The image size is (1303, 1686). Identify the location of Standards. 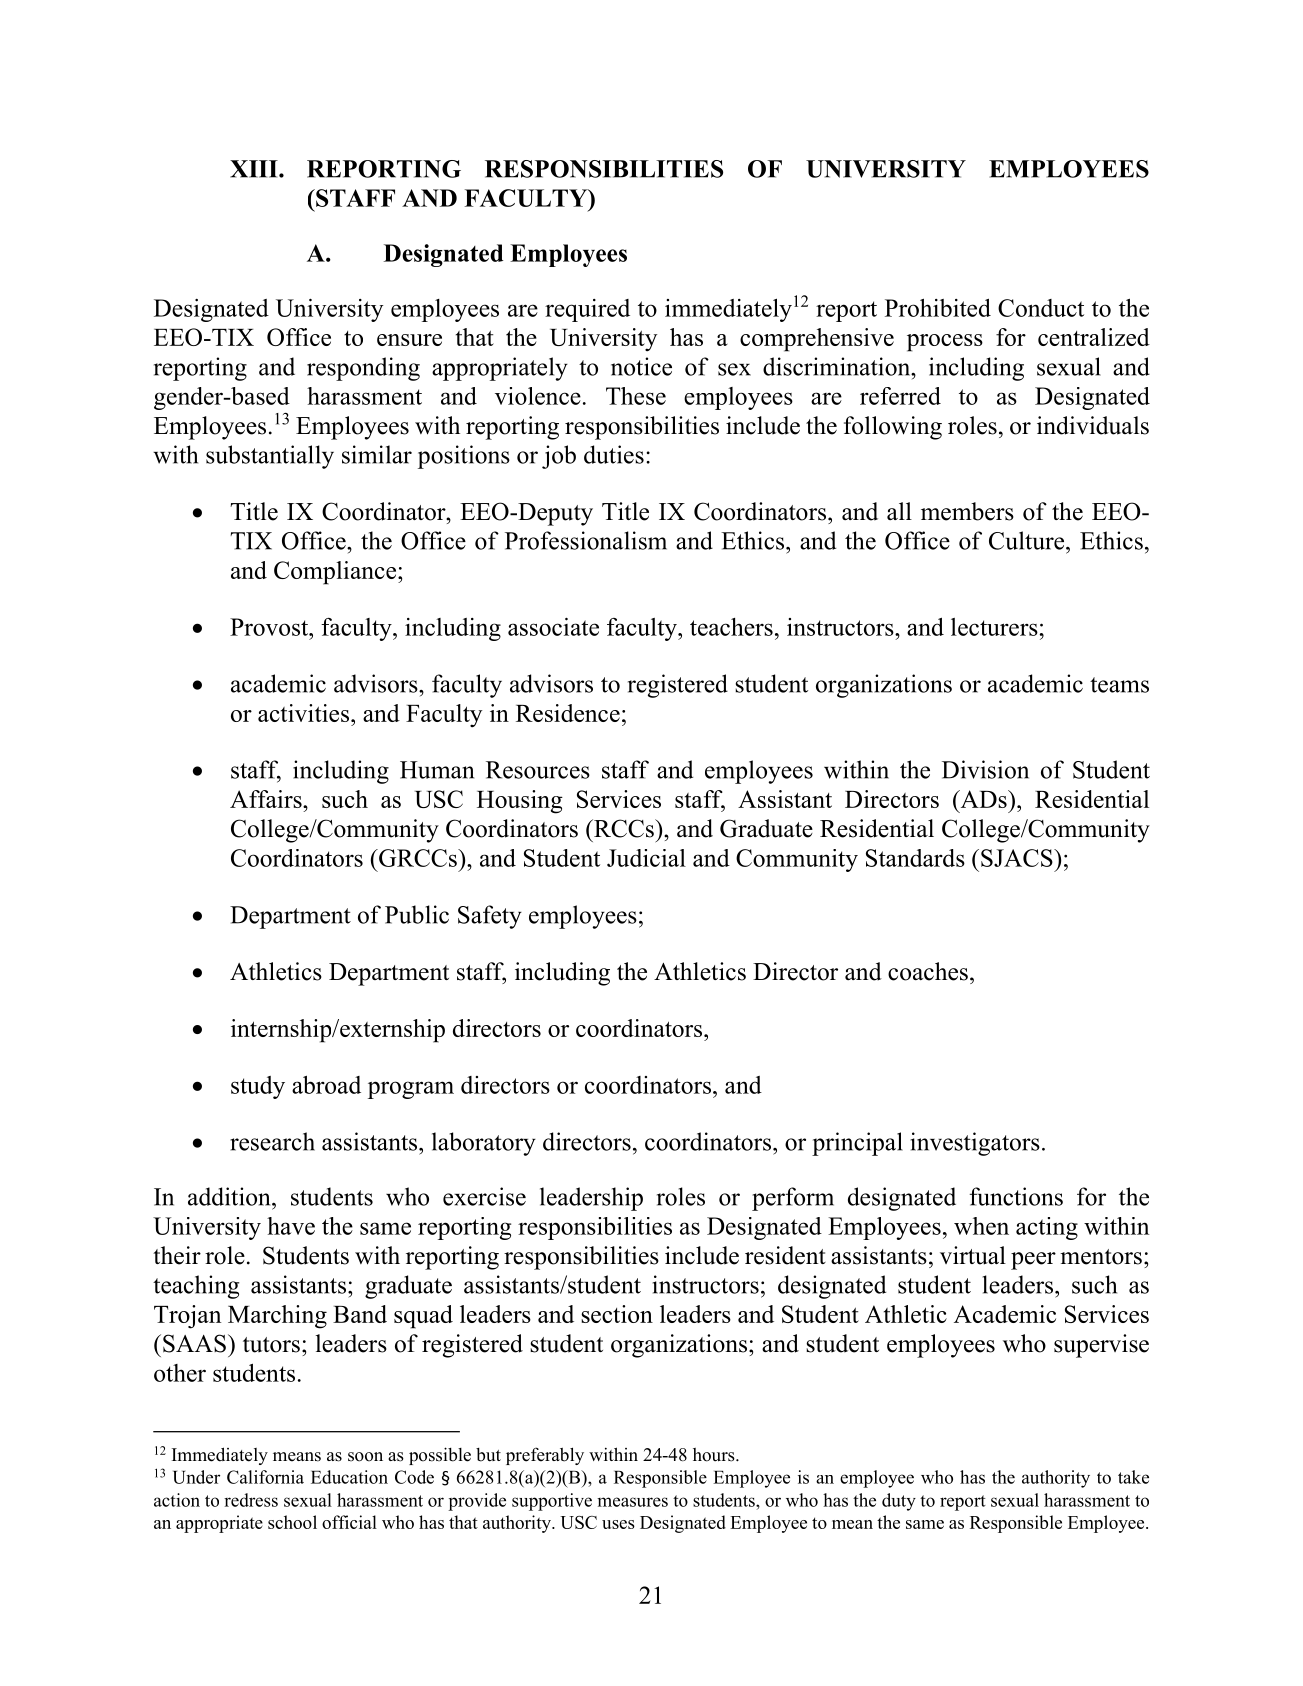
(915, 858).
